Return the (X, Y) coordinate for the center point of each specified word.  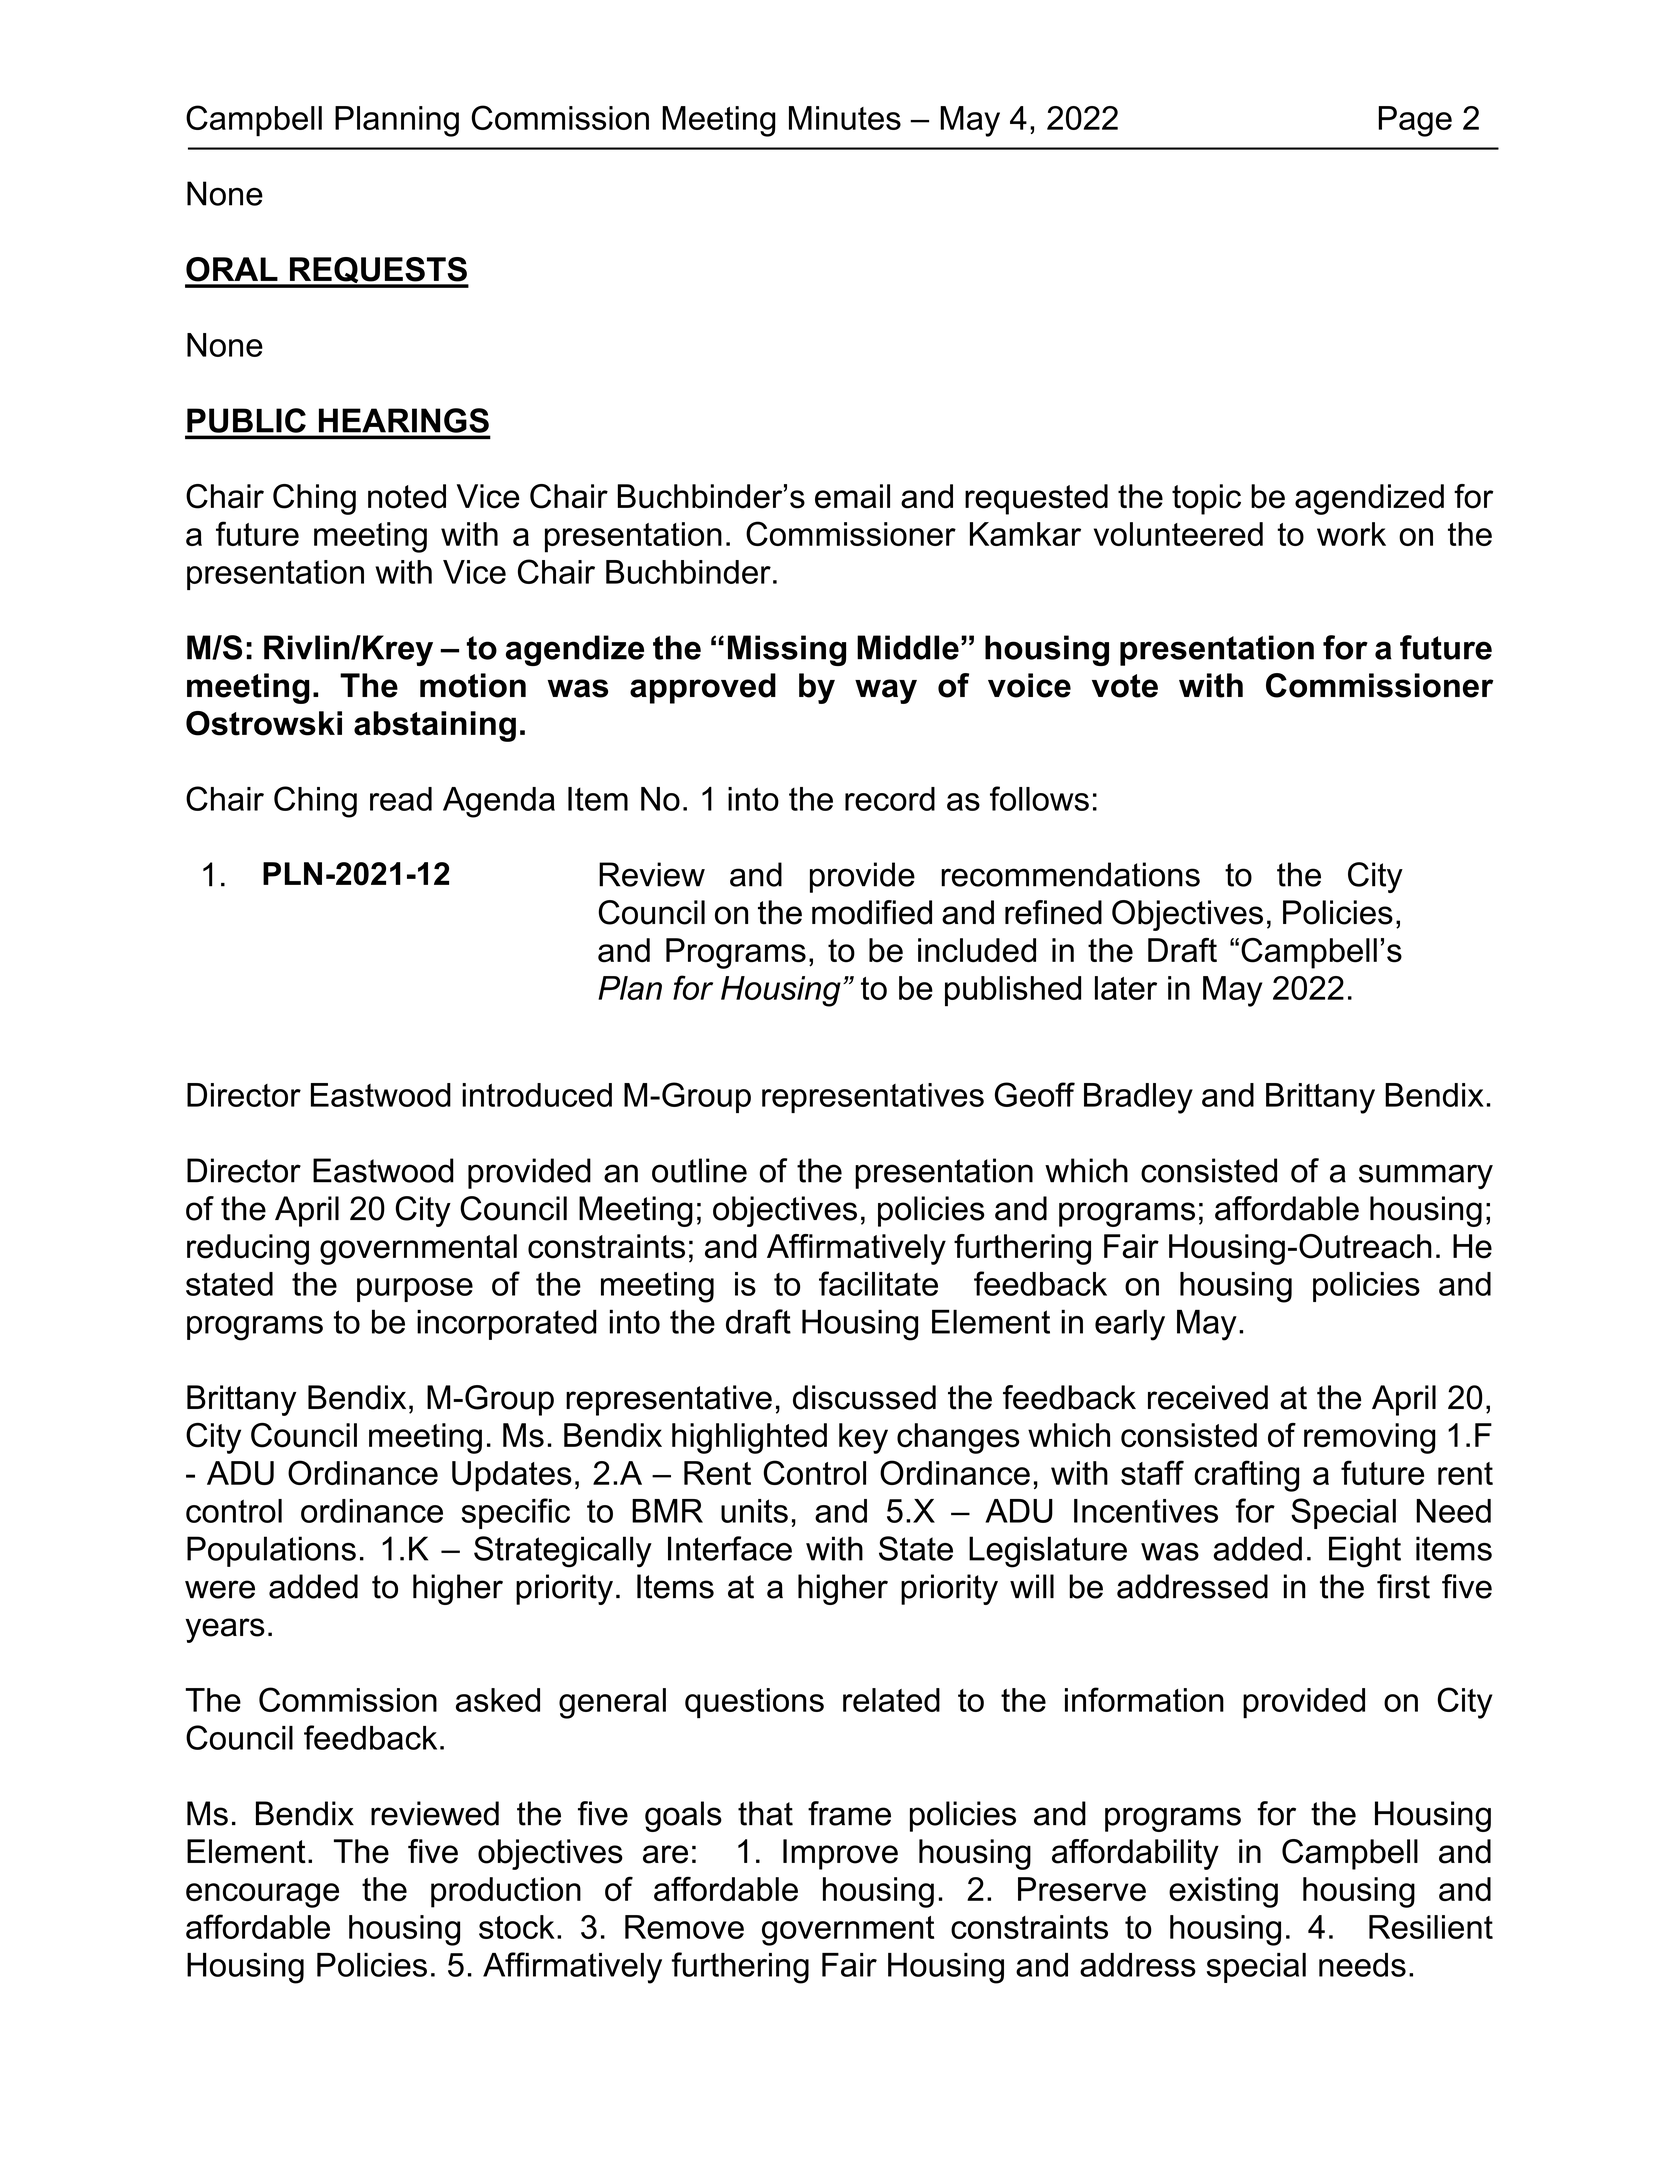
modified (872, 912)
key (863, 1438)
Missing (787, 650)
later (1126, 988)
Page (1415, 121)
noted (407, 496)
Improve (840, 1854)
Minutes (845, 118)
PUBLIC (246, 420)
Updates (512, 1476)
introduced (537, 1095)
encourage (262, 1895)
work (1351, 534)
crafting (1246, 1476)
